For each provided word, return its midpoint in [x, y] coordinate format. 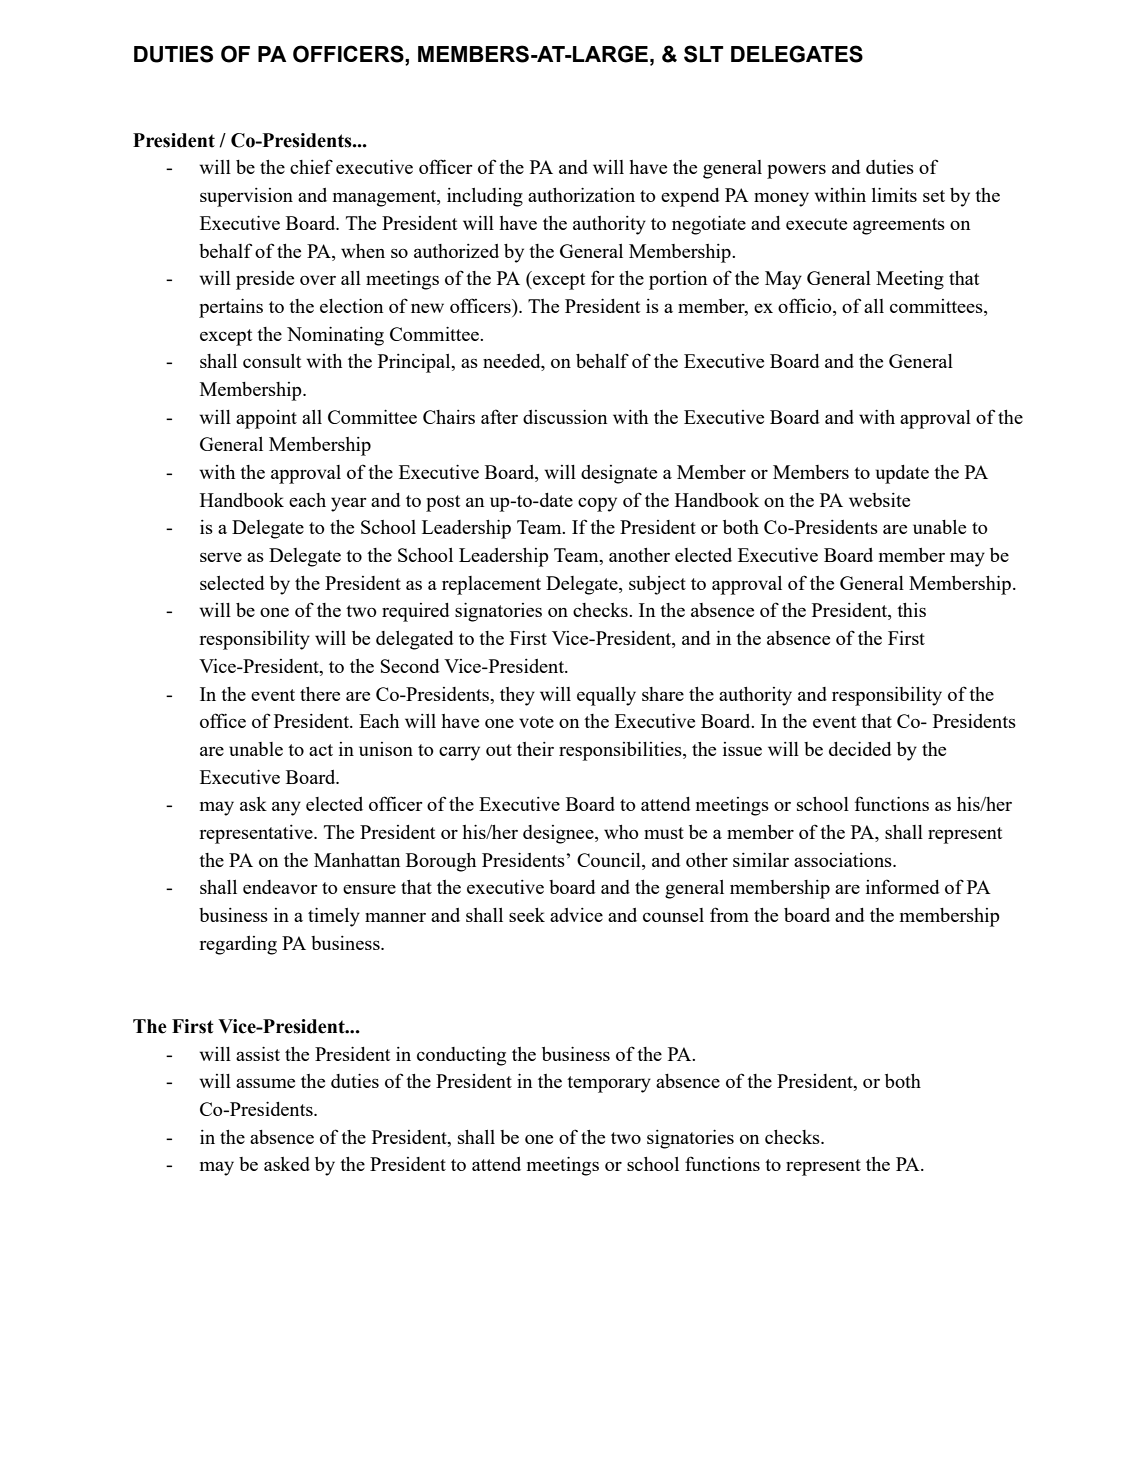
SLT [704, 54]
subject [657, 585]
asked [287, 1164]
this [911, 610]
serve [221, 557]
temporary [609, 1084]
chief [311, 166]
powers [796, 171]
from [729, 914]
